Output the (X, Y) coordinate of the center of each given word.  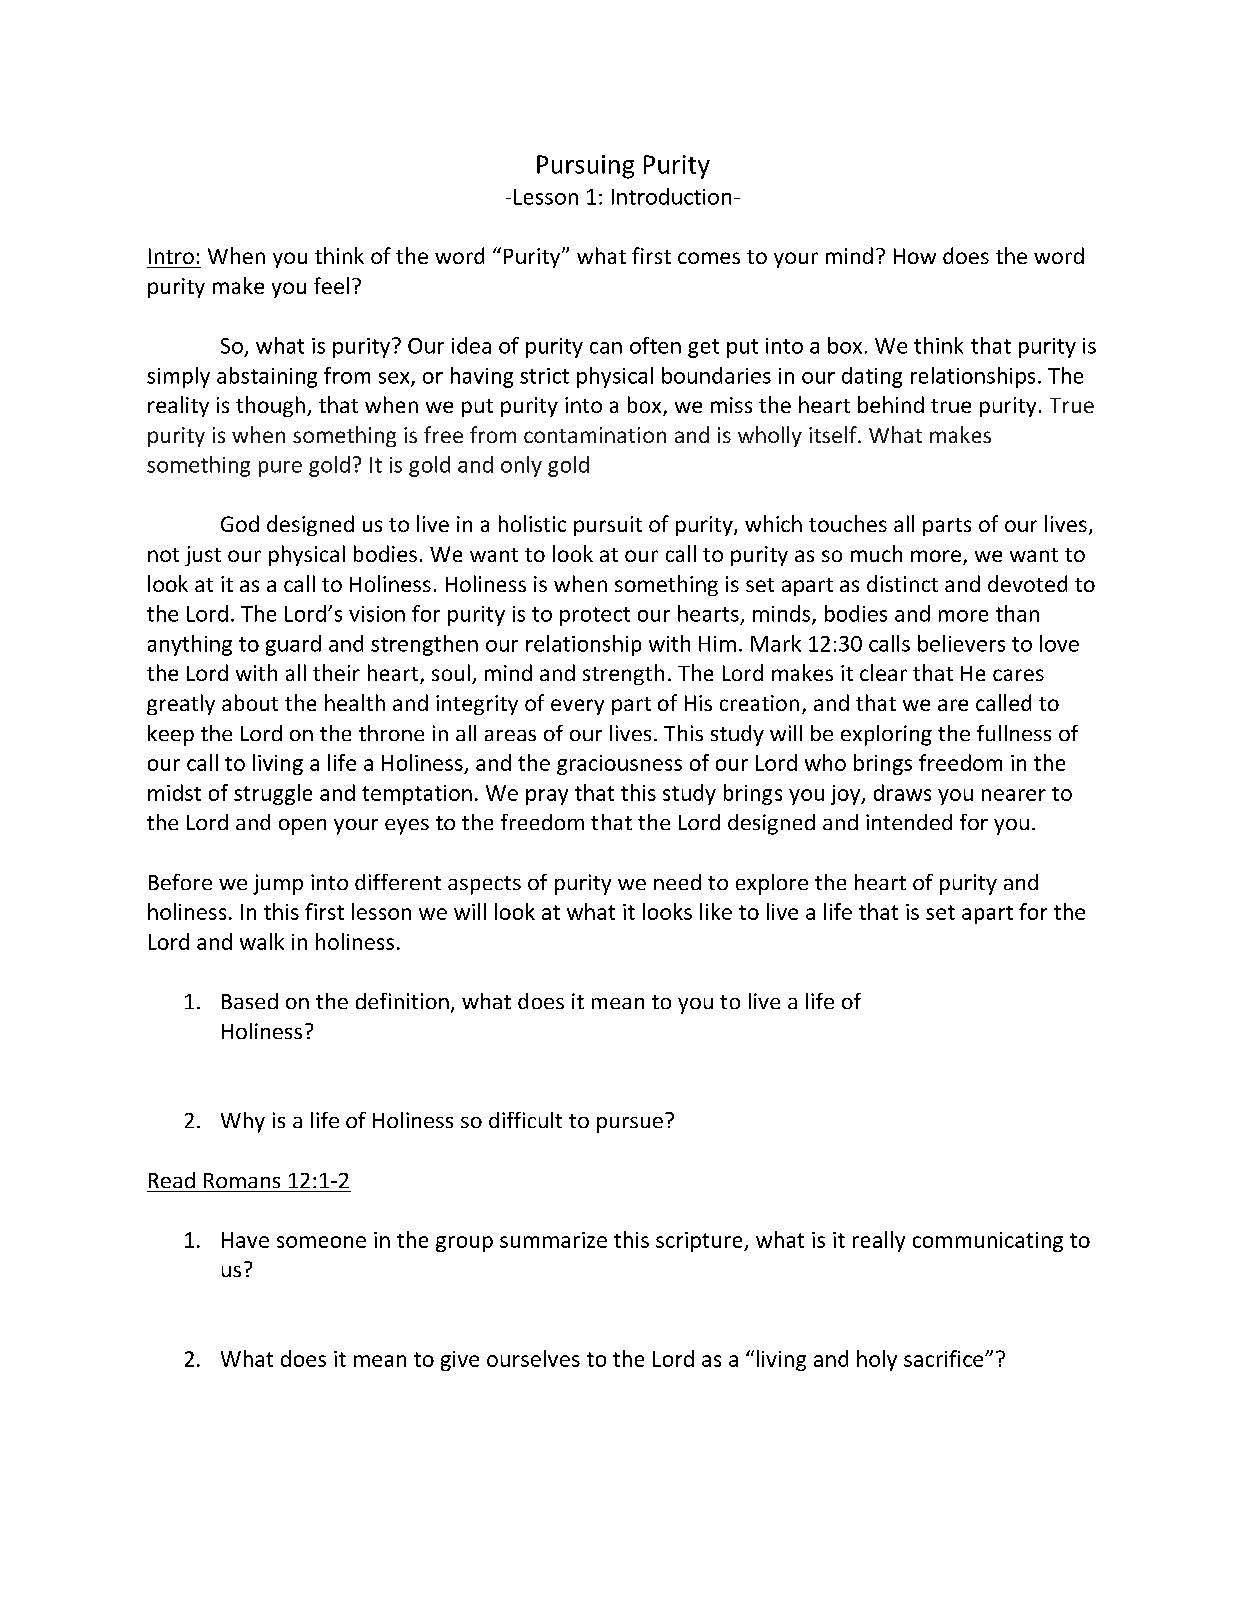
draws (902, 792)
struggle (273, 794)
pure (280, 469)
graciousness (619, 765)
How (915, 256)
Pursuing (585, 167)
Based (250, 1001)
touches (848, 523)
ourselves (533, 1358)
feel (331, 285)
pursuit (608, 526)
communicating (988, 1242)
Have (245, 1240)
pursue (630, 1125)
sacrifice (945, 1358)
